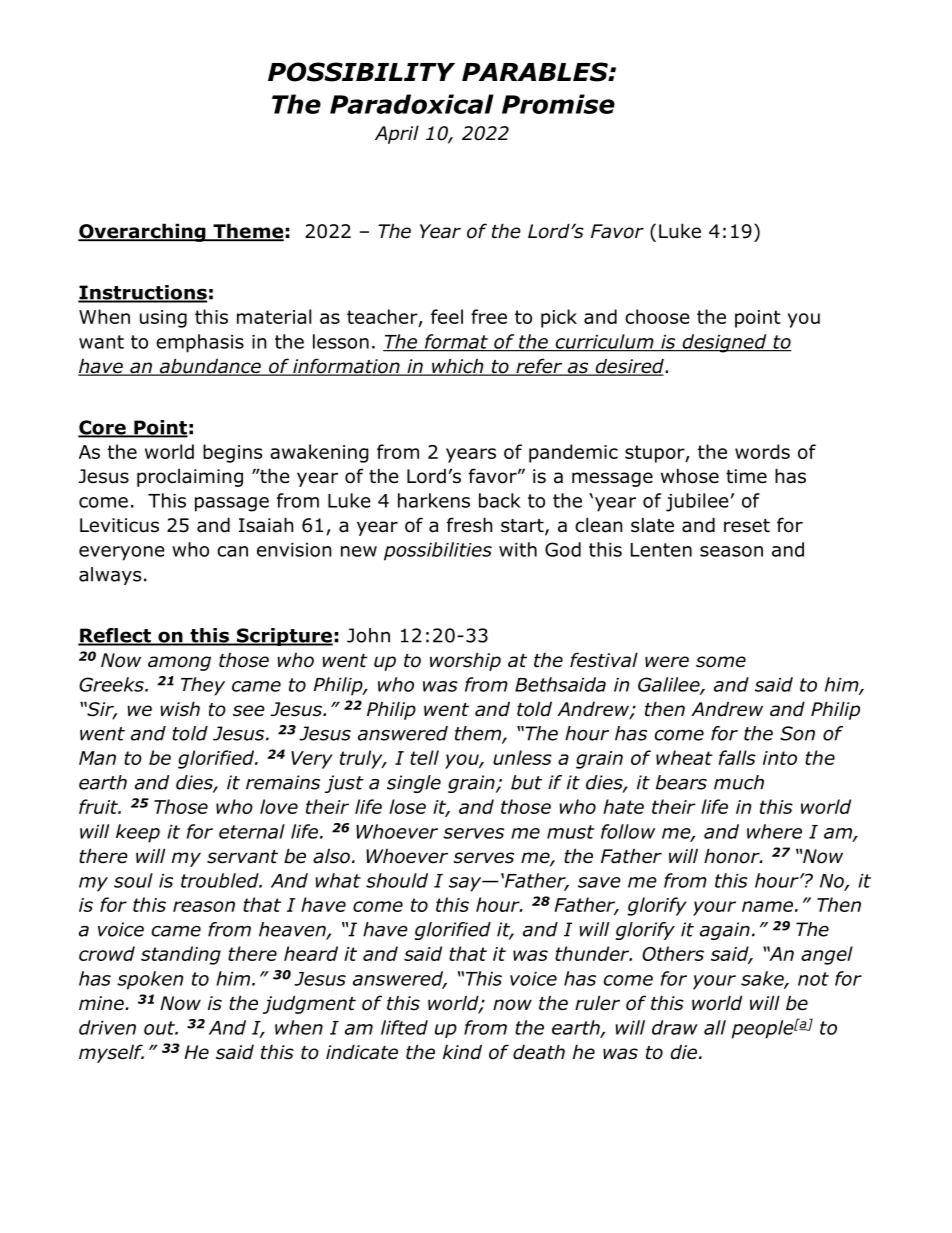 The image size is (952, 1233). I want to click on spoken, so click(150, 980).
